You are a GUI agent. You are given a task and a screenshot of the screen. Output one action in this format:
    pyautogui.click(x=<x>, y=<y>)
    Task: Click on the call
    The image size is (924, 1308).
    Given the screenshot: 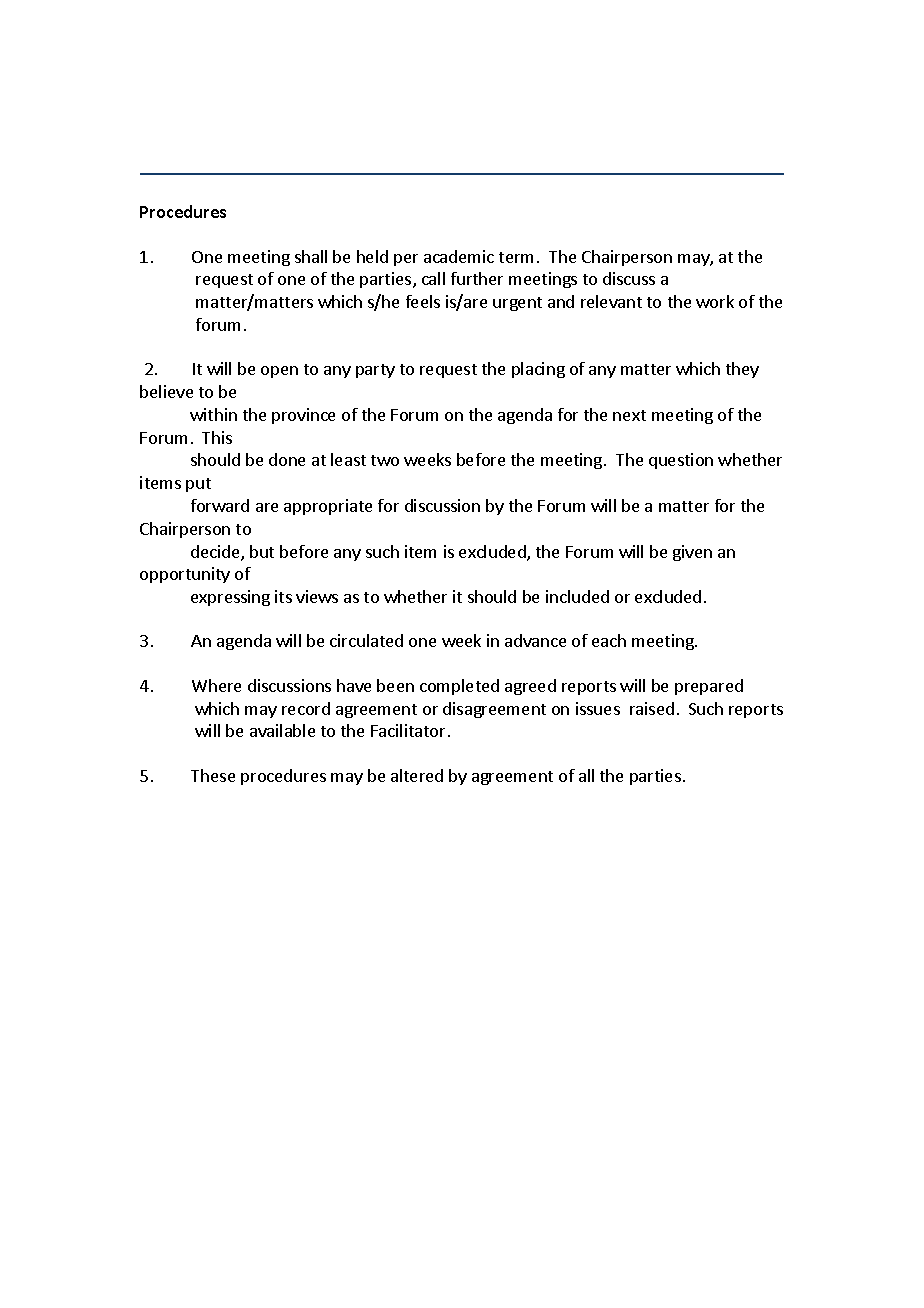 What is the action you would take?
    pyautogui.click(x=433, y=278)
